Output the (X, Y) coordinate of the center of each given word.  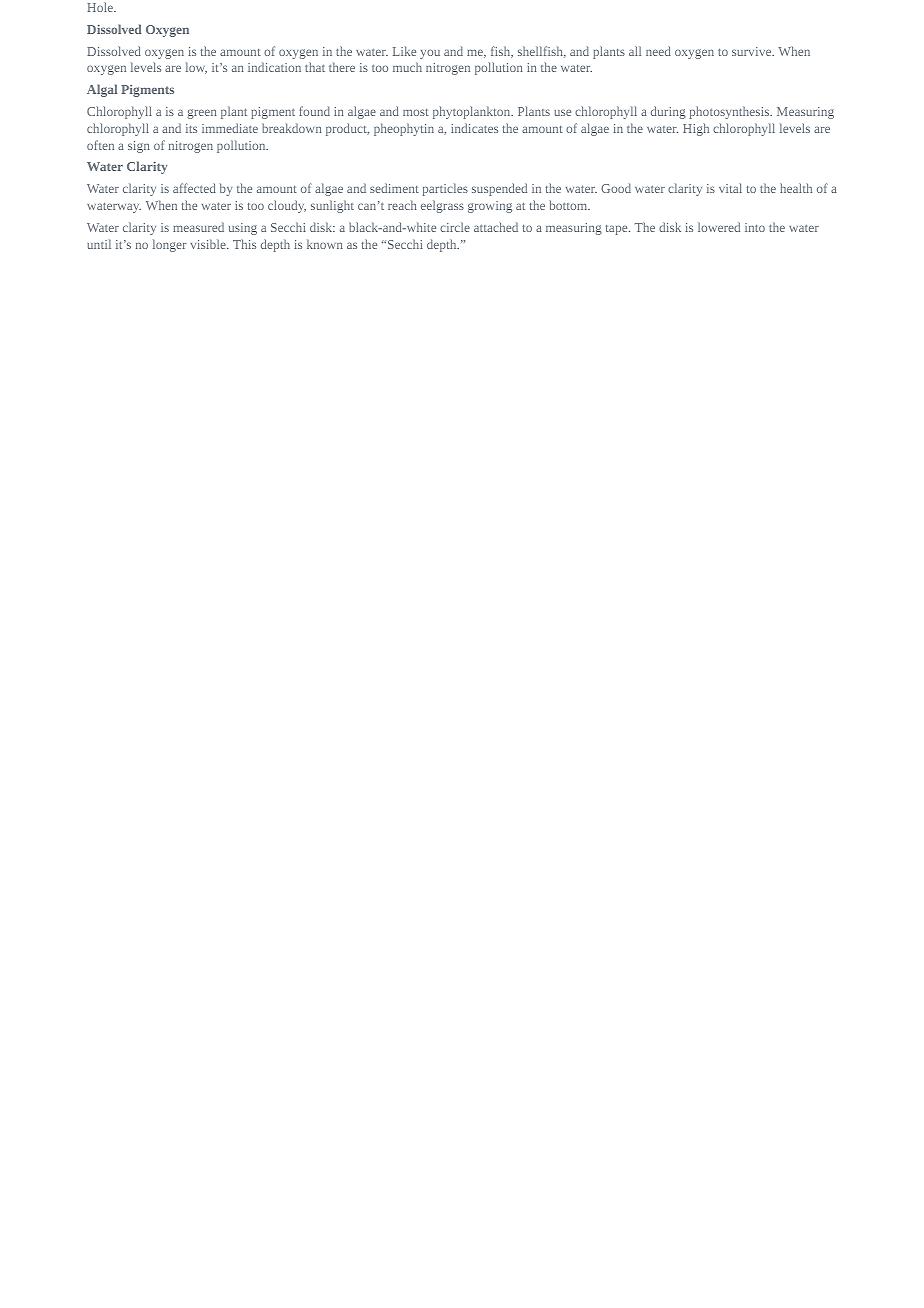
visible (209, 244)
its (191, 128)
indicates (474, 128)
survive (752, 51)
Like (404, 51)
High (696, 129)
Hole (101, 7)
